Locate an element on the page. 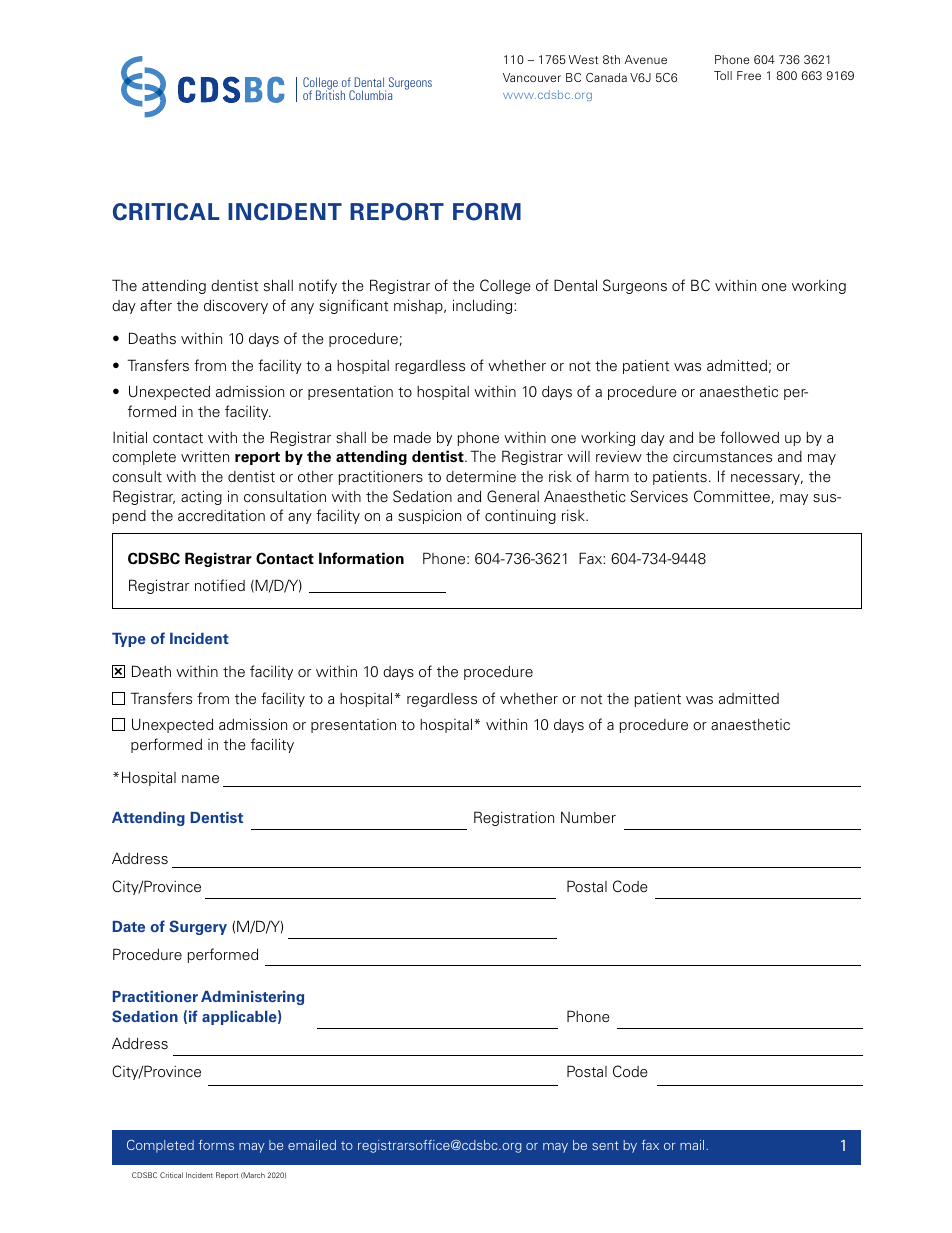 The width and height of the image is (952, 1233). written is located at coordinates (205, 457).
